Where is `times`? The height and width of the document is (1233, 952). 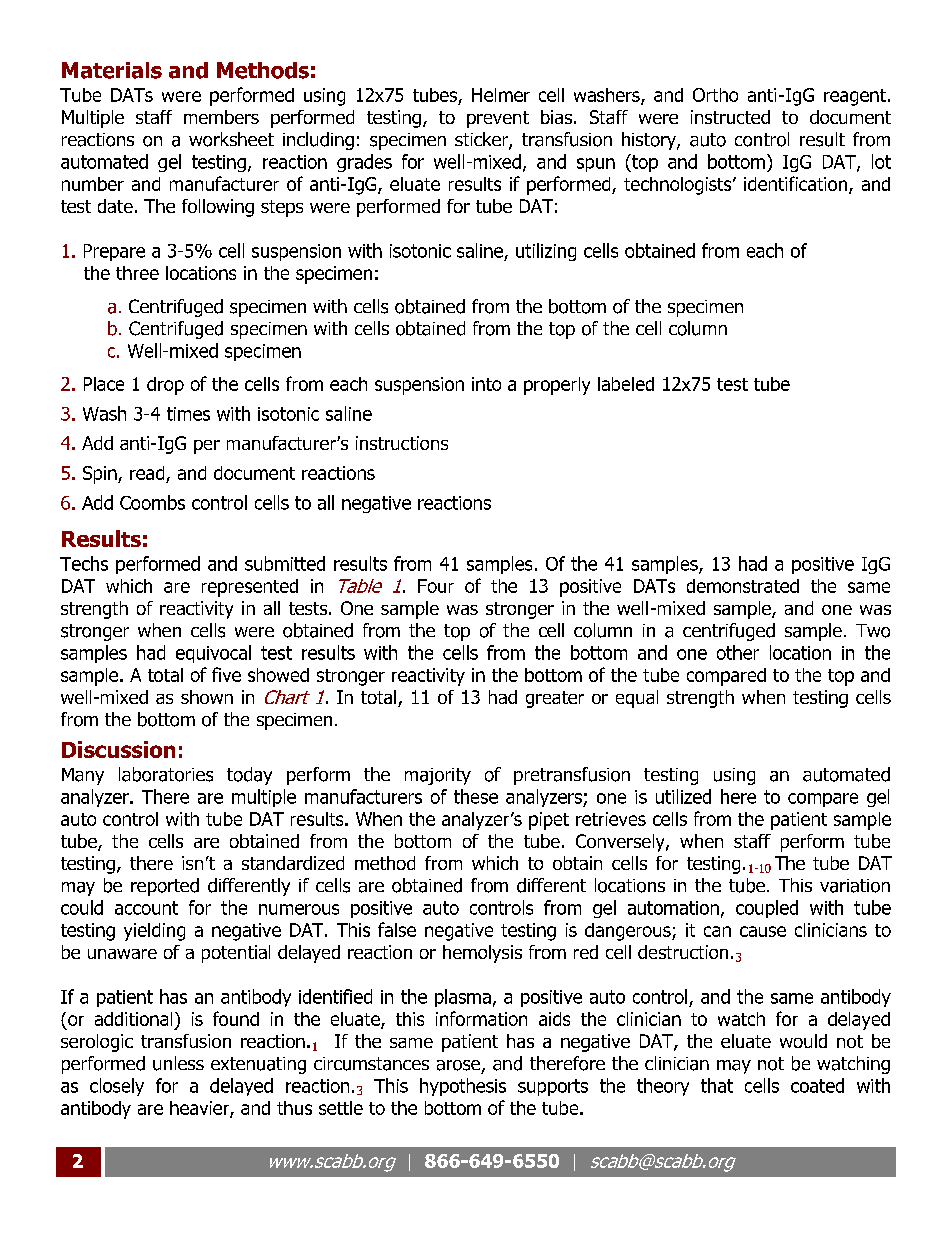 times is located at coordinates (188, 414).
